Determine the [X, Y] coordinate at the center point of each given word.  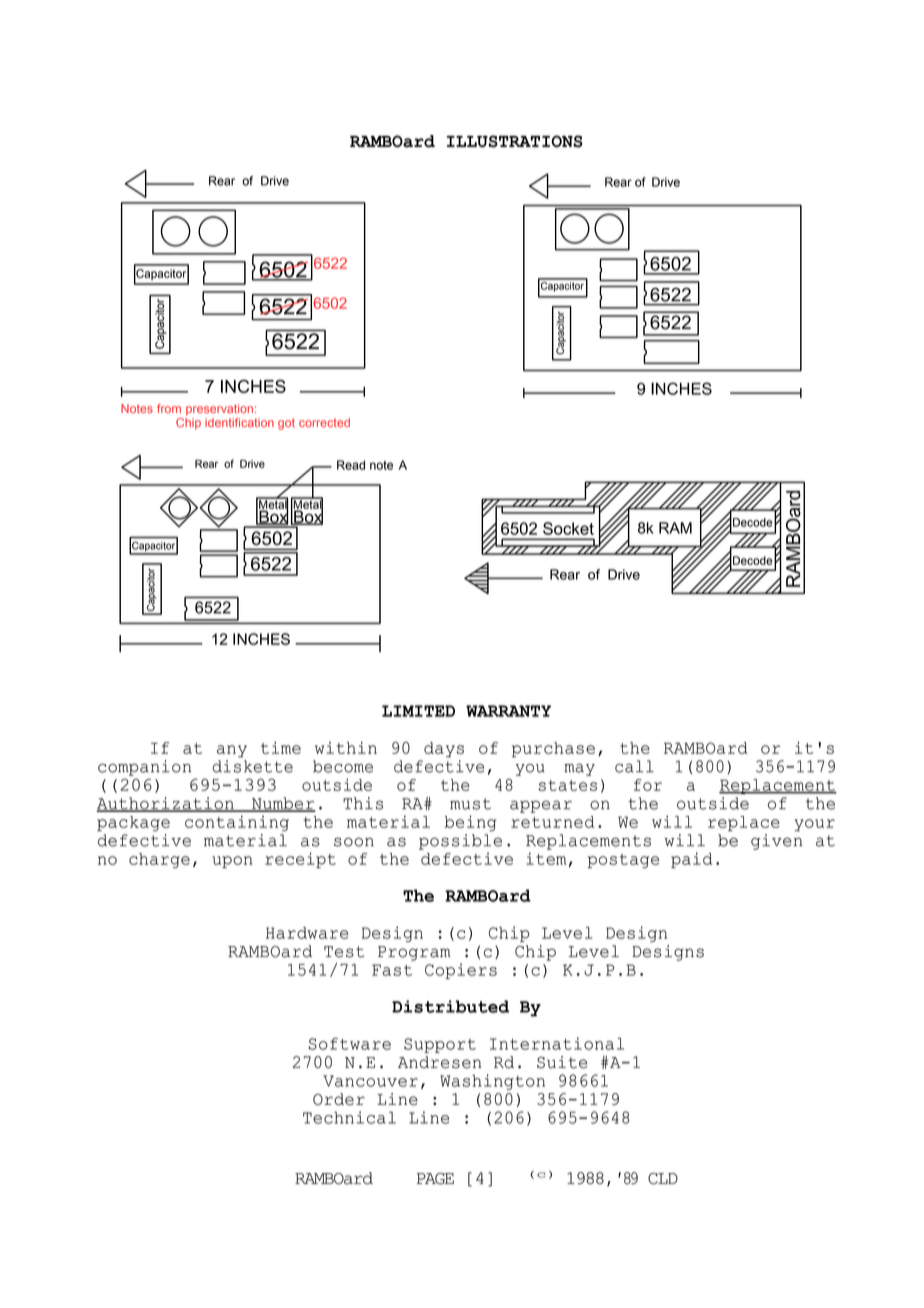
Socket [568, 528]
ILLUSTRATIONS [515, 141]
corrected [324, 422]
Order [339, 1099]
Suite [562, 1062]
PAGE [435, 1179]
